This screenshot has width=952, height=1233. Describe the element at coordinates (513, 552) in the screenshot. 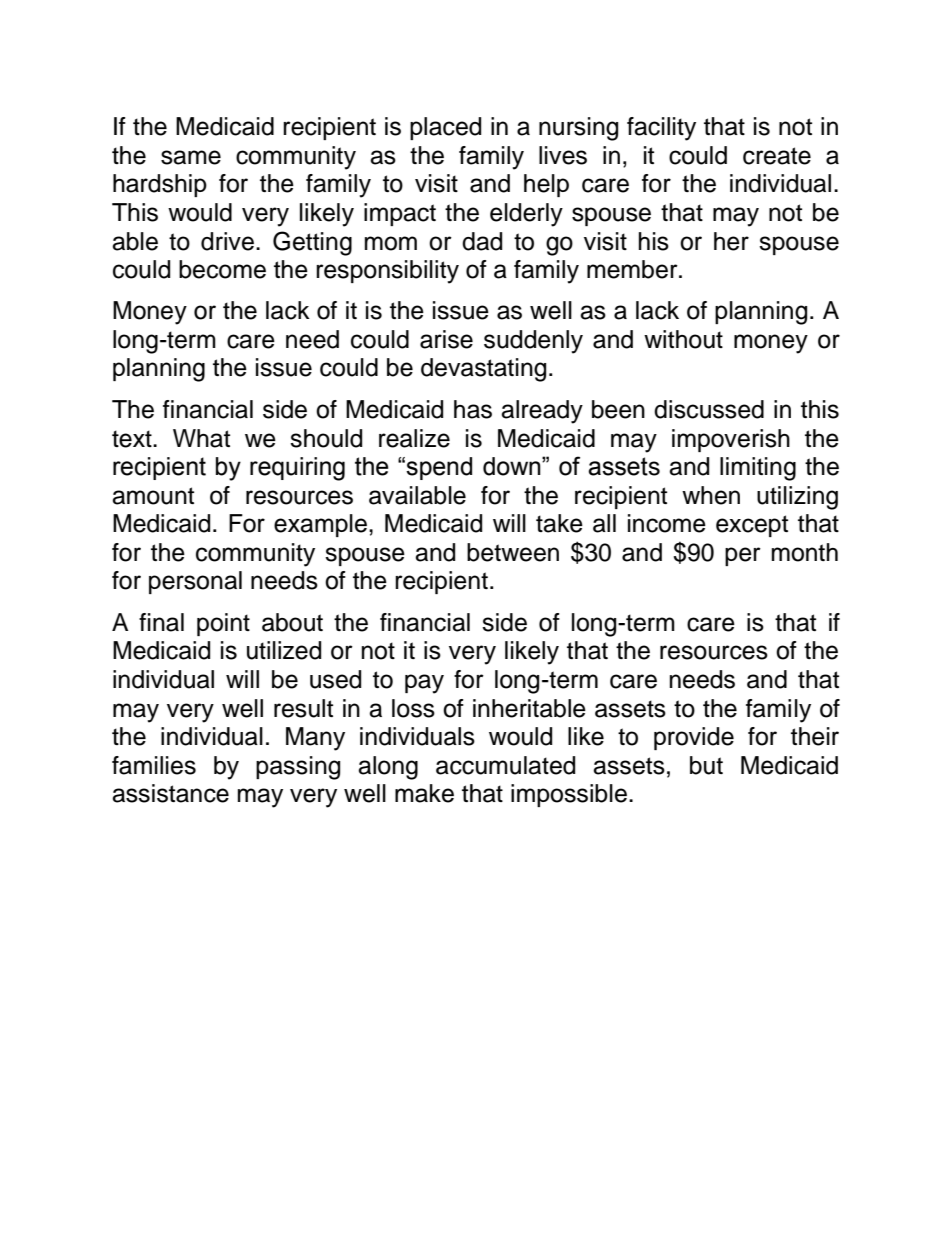

I see `between` at that location.
